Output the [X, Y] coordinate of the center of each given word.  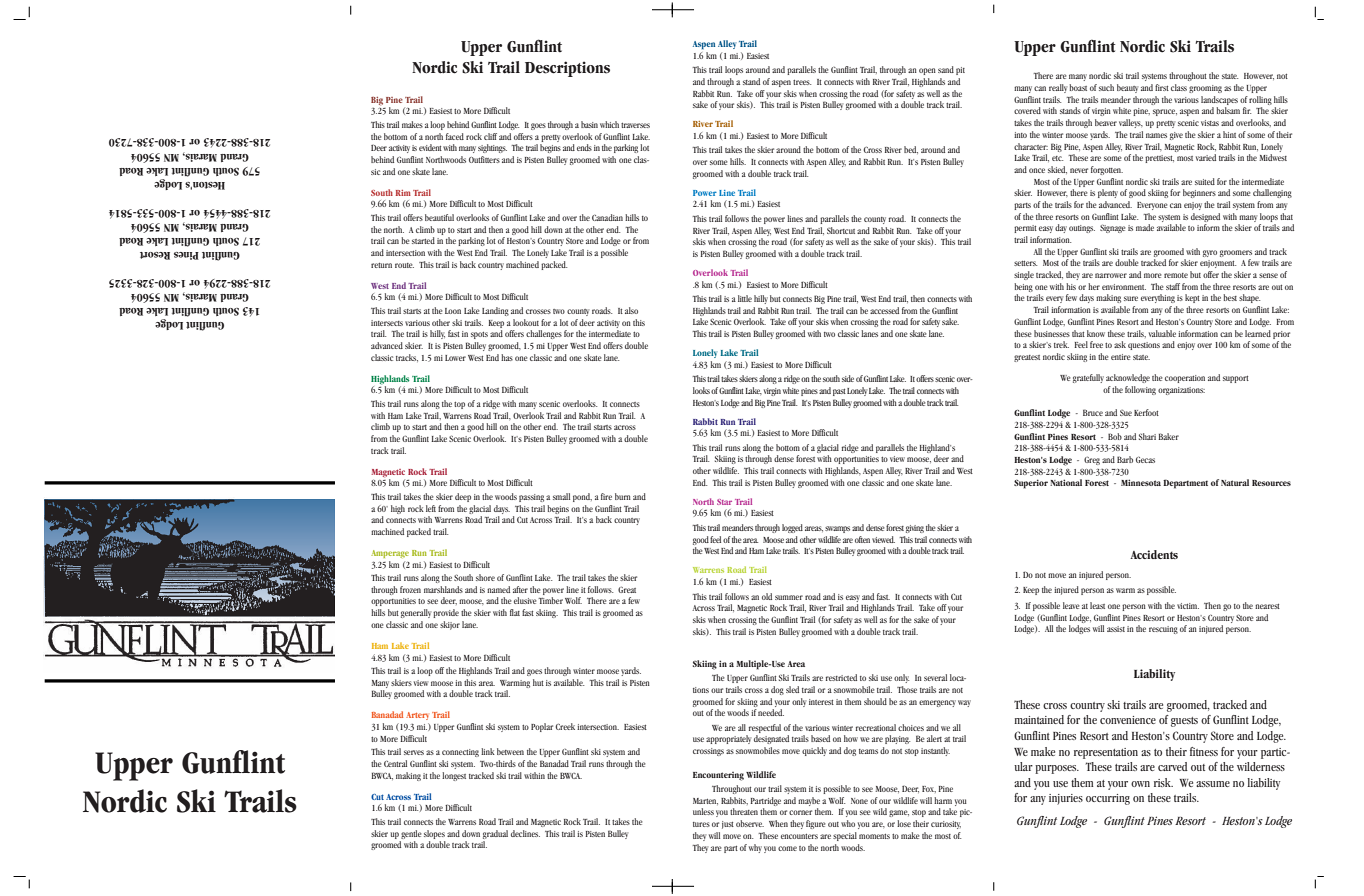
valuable [1162, 333]
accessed [884, 310]
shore [485, 577]
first [1162, 87]
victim [1188, 606]
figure [816, 824]
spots [479, 335]
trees [802, 82]
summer [789, 597]
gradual [495, 834]
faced [455, 136]
